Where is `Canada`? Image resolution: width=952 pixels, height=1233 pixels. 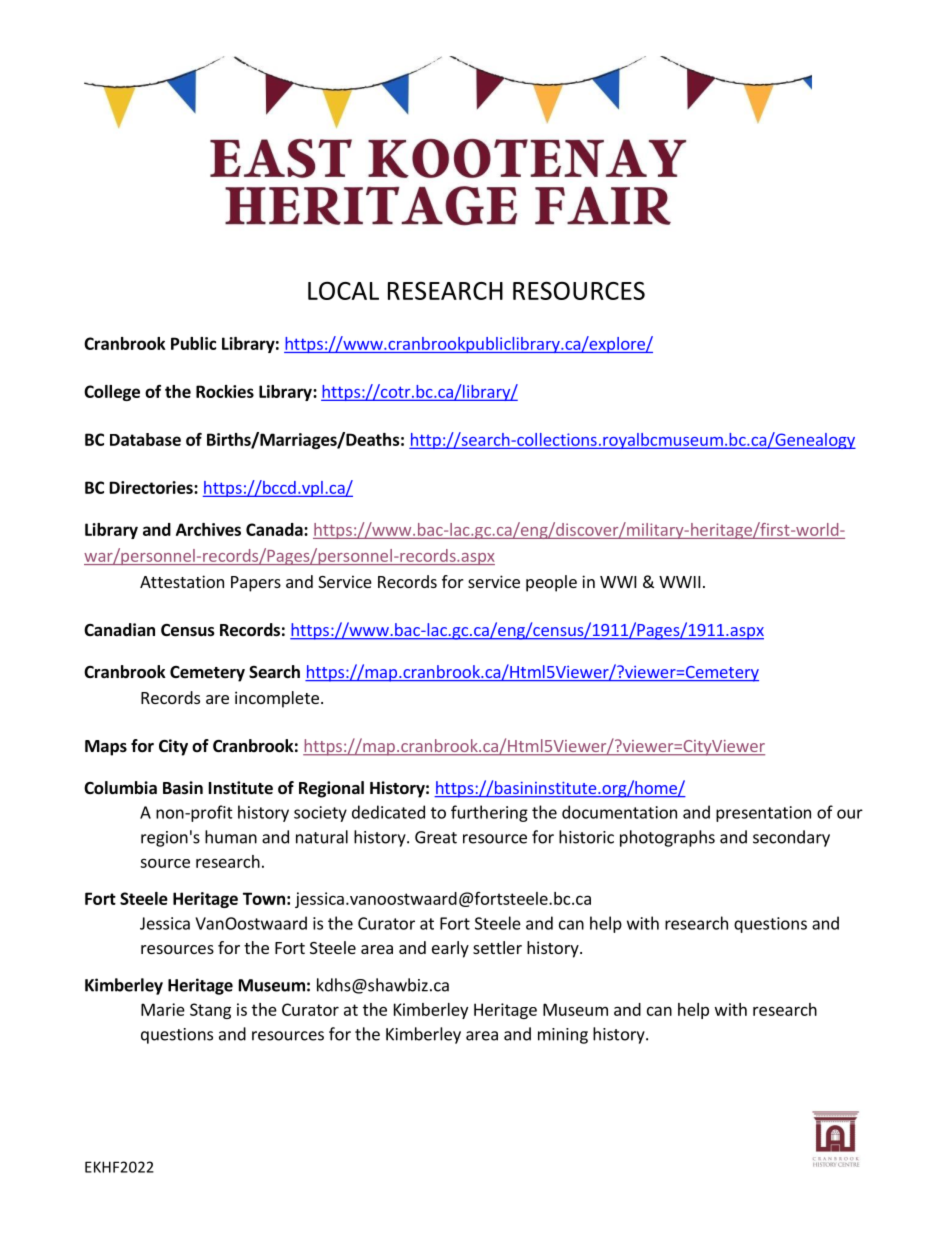
Canada is located at coordinates (275, 529).
